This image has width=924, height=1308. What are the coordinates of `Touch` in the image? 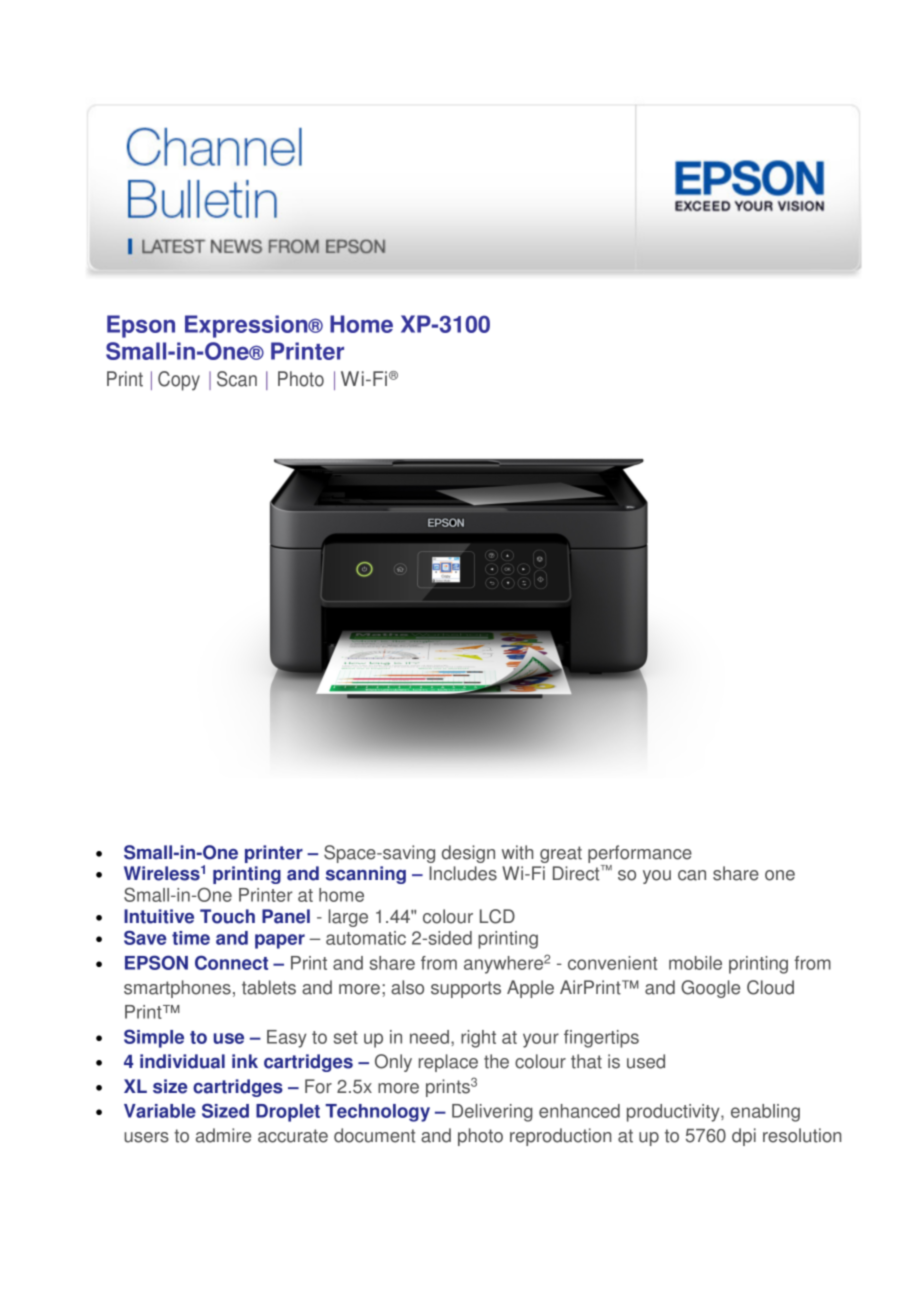 It's located at (227, 916).
